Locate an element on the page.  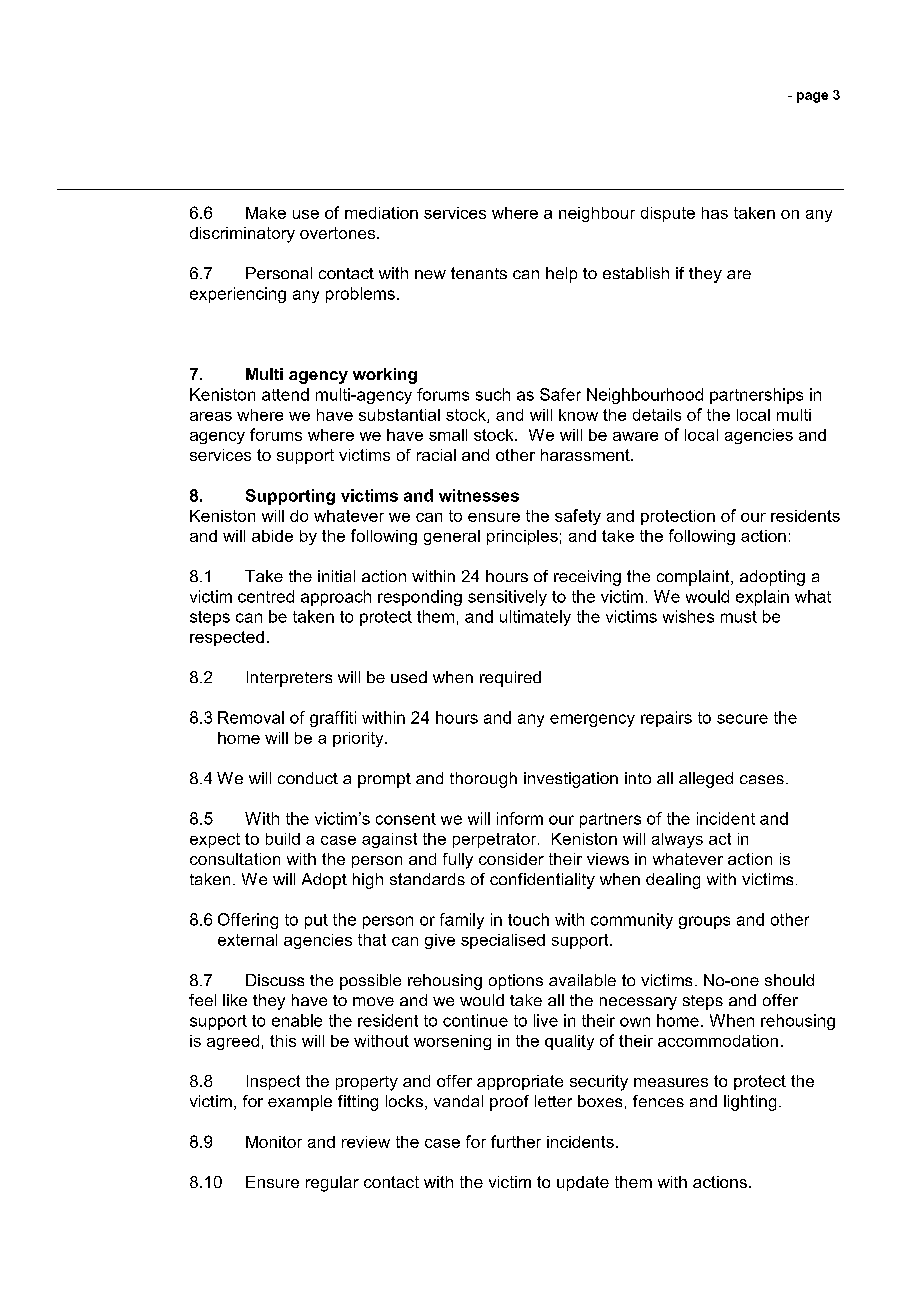
inform is located at coordinates (520, 818).
